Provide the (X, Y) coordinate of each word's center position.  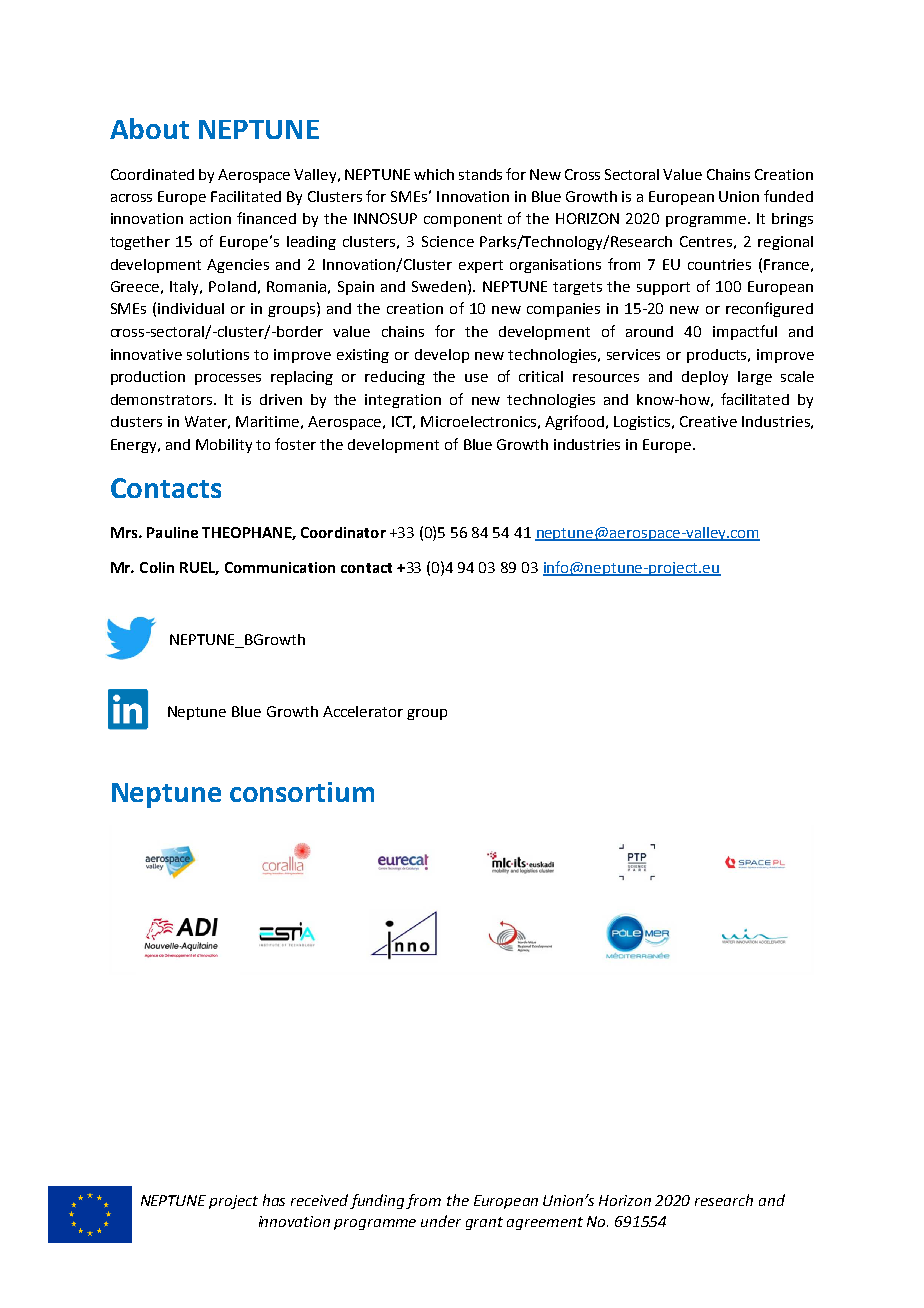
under (441, 1221)
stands (480, 174)
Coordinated (152, 174)
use (476, 378)
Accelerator (363, 711)
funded (788, 196)
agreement (545, 1223)
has (274, 1200)
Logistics (644, 423)
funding (378, 1201)
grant (484, 1223)
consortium (302, 792)
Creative (708, 421)
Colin (157, 567)
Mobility (224, 446)
